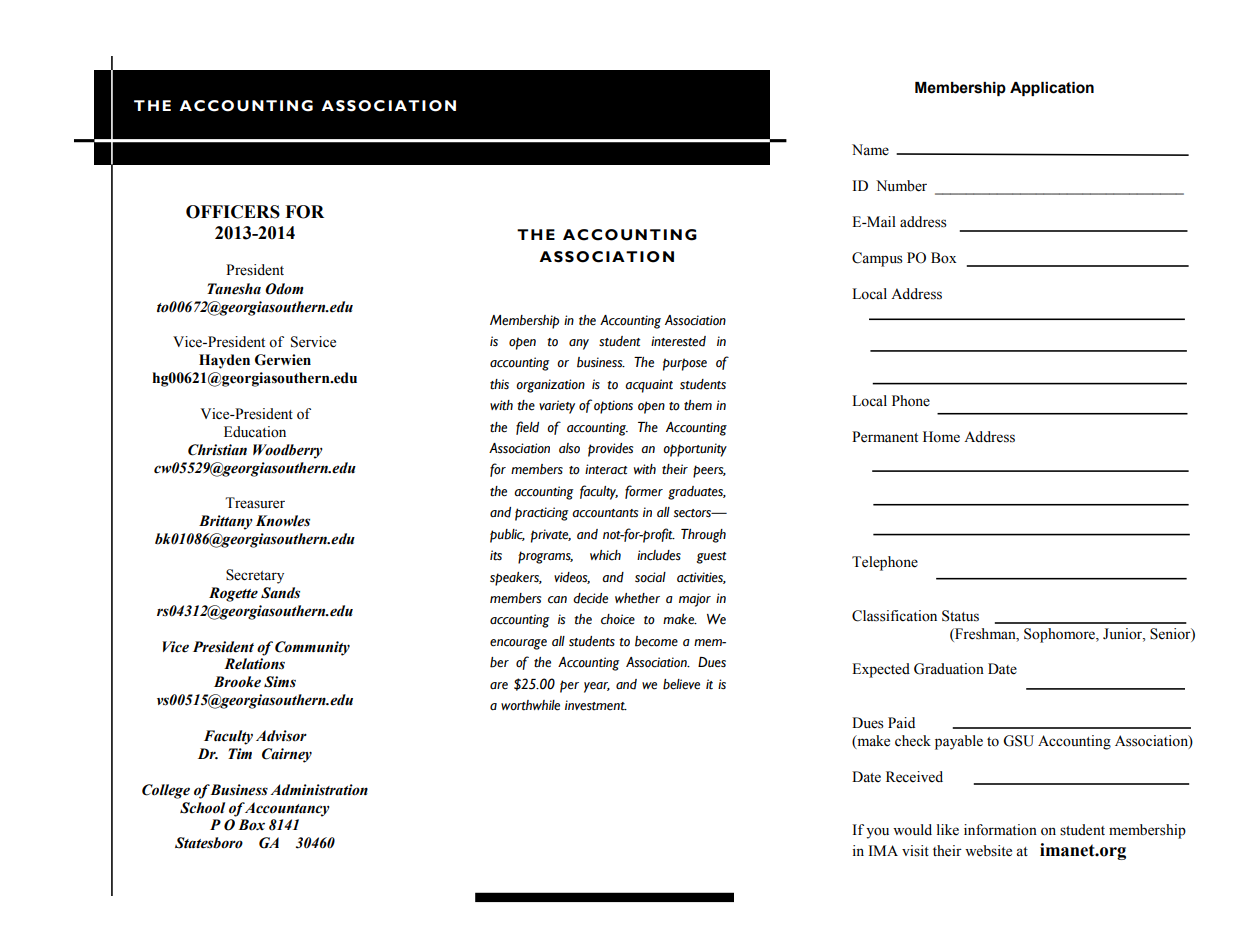 This screenshot has width=1233, height=952. I want to click on Name, so click(870, 150).
